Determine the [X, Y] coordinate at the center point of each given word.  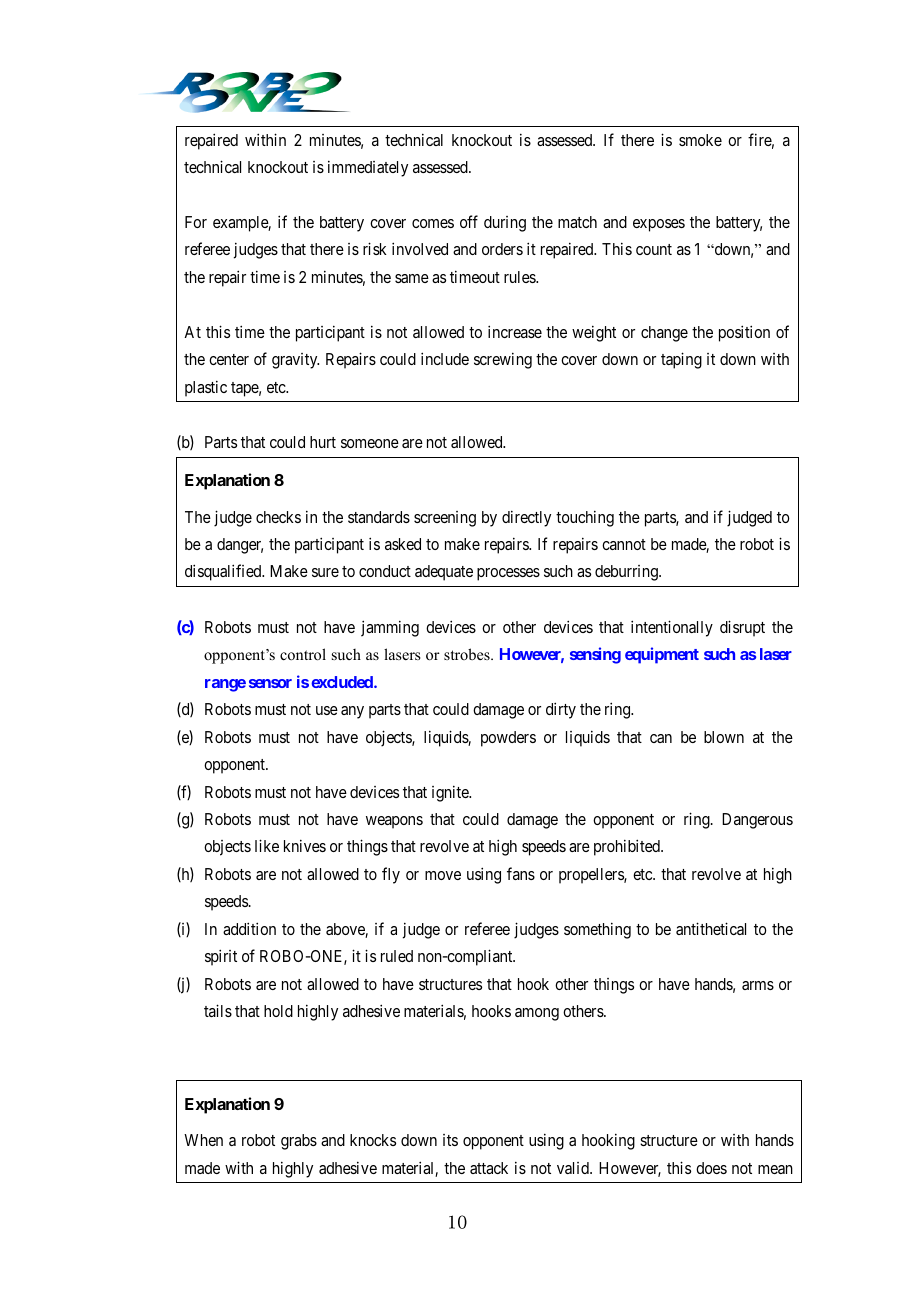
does [711, 1168]
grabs [299, 1142]
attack [489, 1168]
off [469, 221]
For [196, 222]
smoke [700, 140]
